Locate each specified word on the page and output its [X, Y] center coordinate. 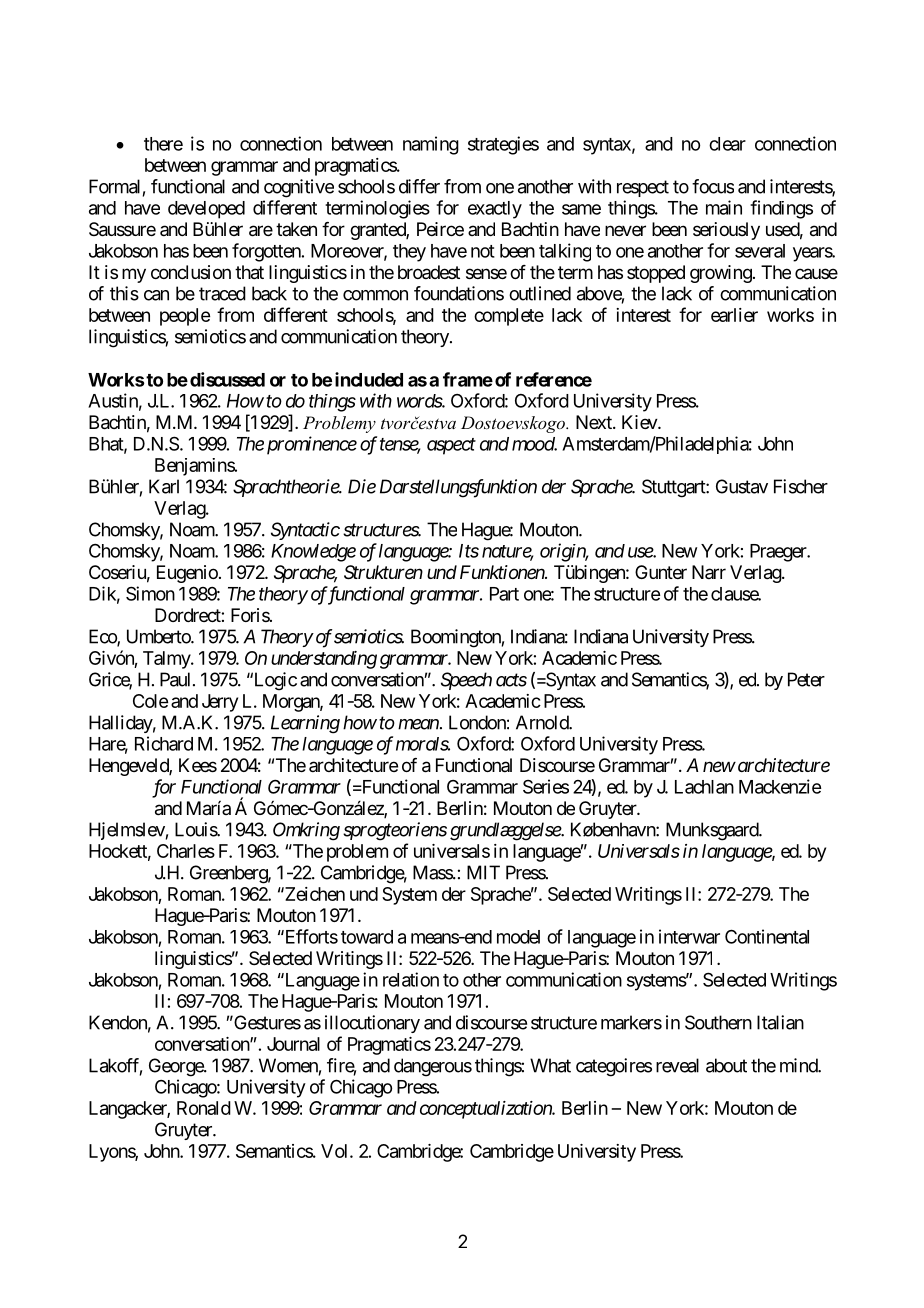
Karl [164, 486]
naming [431, 145]
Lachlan [704, 787]
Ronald [204, 1108]
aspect [451, 446]
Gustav [742, 486]
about [726, 1065]
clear [727, 144]
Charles [186, 851]
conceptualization [486, 1110]
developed [206, 210]
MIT [483, 872]
